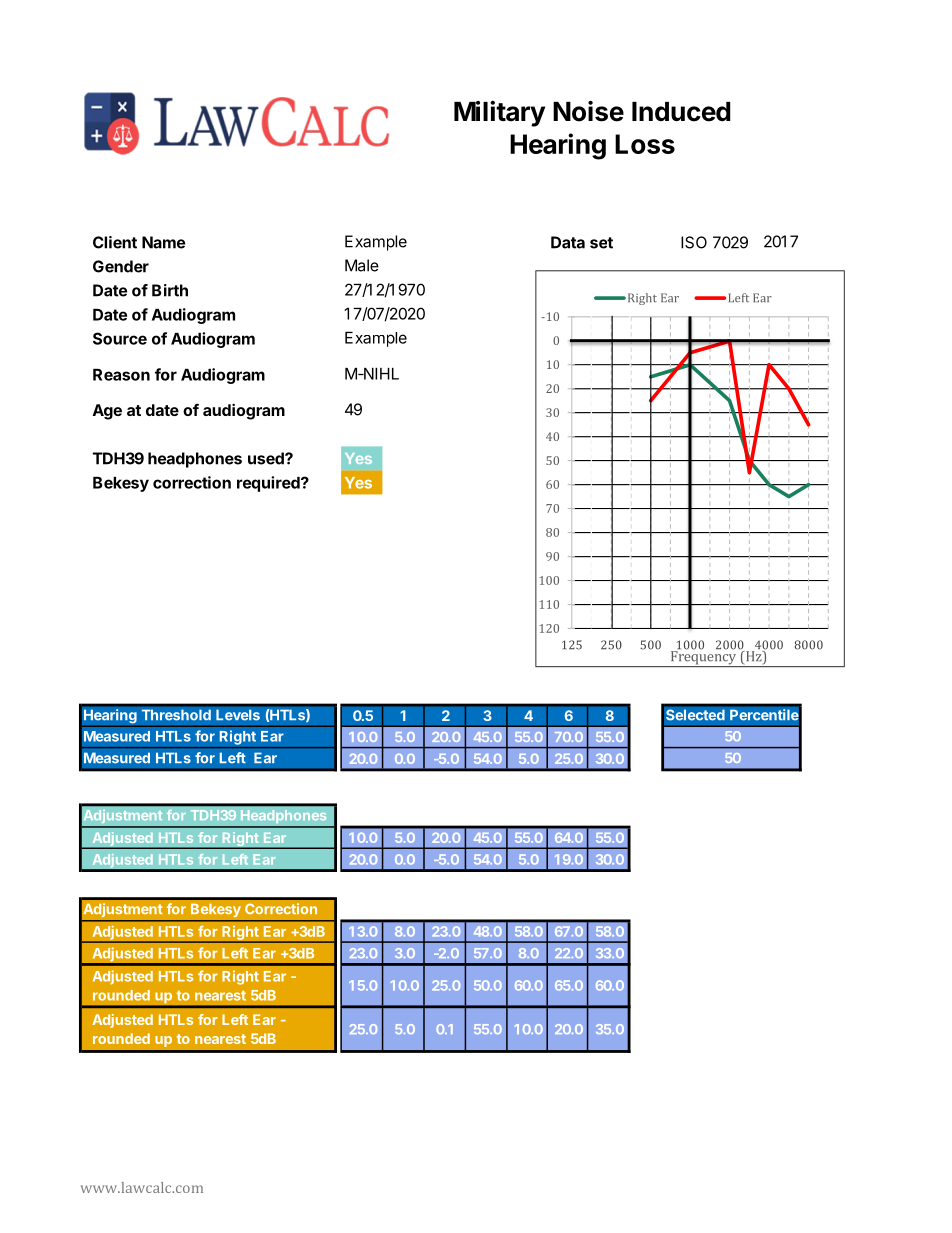 Image resolution: width=952 pixels, height=1233 pixels. I want to click on Threshold, so click(176, 715).
